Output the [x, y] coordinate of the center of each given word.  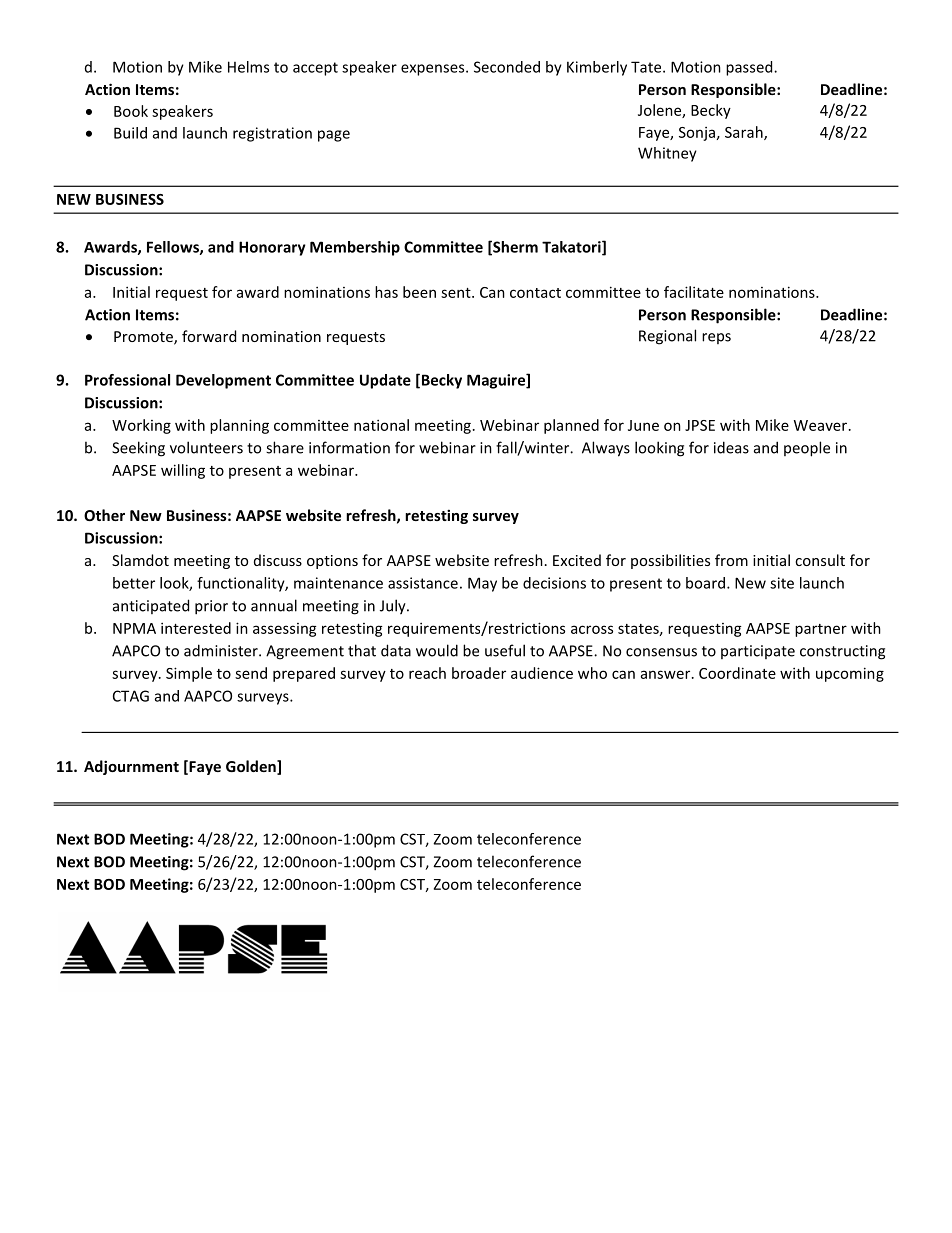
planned [571, 426]
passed [750, 68]
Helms [248, 67]
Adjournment [131, 767]
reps [716, 338]
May [482, 584]
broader [479, 673]
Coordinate [737, 673]
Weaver [822, 425]
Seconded [507, 67]
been [419, 292]
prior [211, 607]
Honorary [272, 248]
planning [239, 426]
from [731, 560]
